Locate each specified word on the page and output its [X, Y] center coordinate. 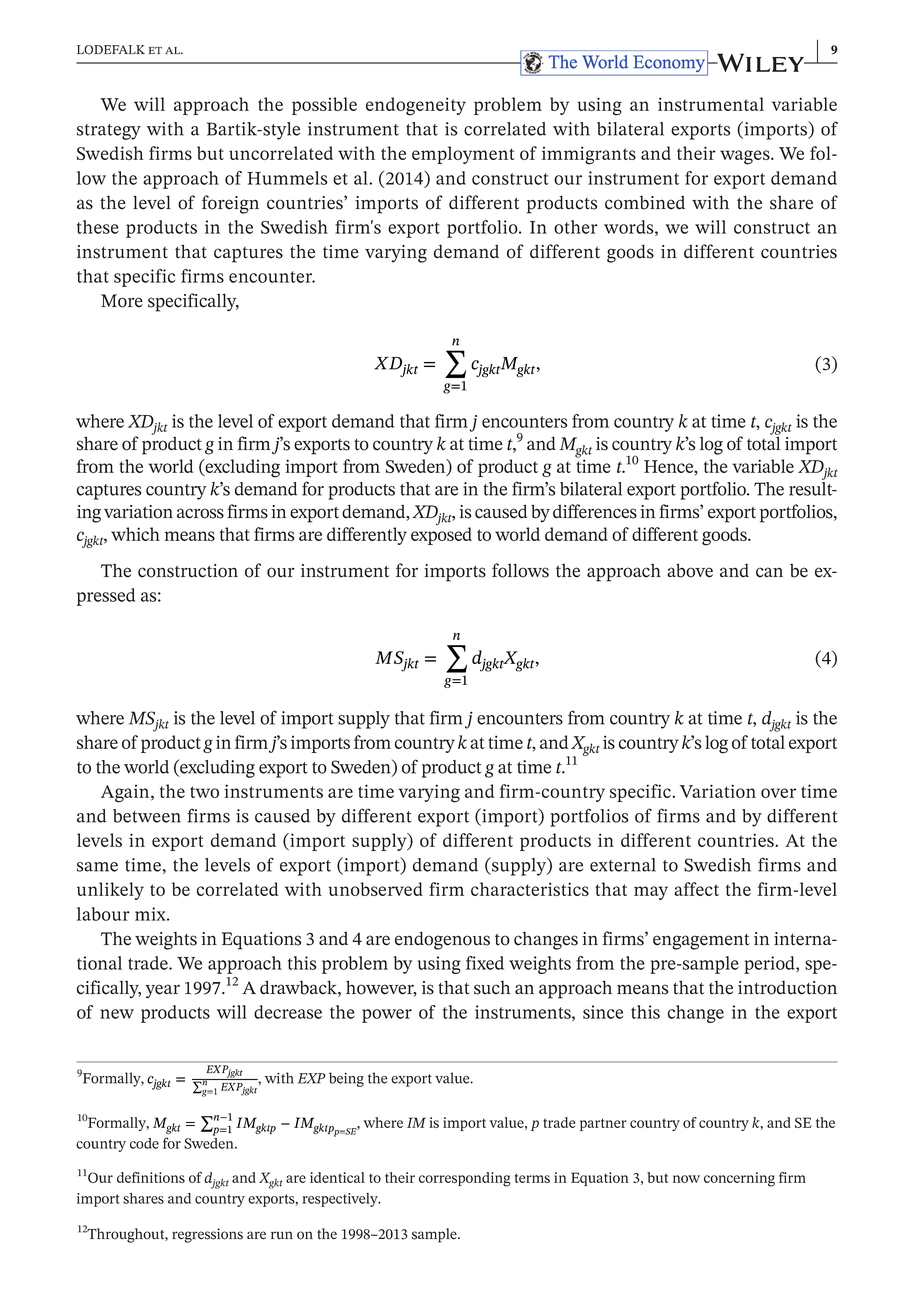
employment [463, 155]
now [686, 1179]
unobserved [375, 889]
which [135, 534]
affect [696, 889]
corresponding [465, 1179]
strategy [109, 132]
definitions [151, 1177]
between [147, 816]
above [690, 570]
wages [746, 157]
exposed [441, 535]
